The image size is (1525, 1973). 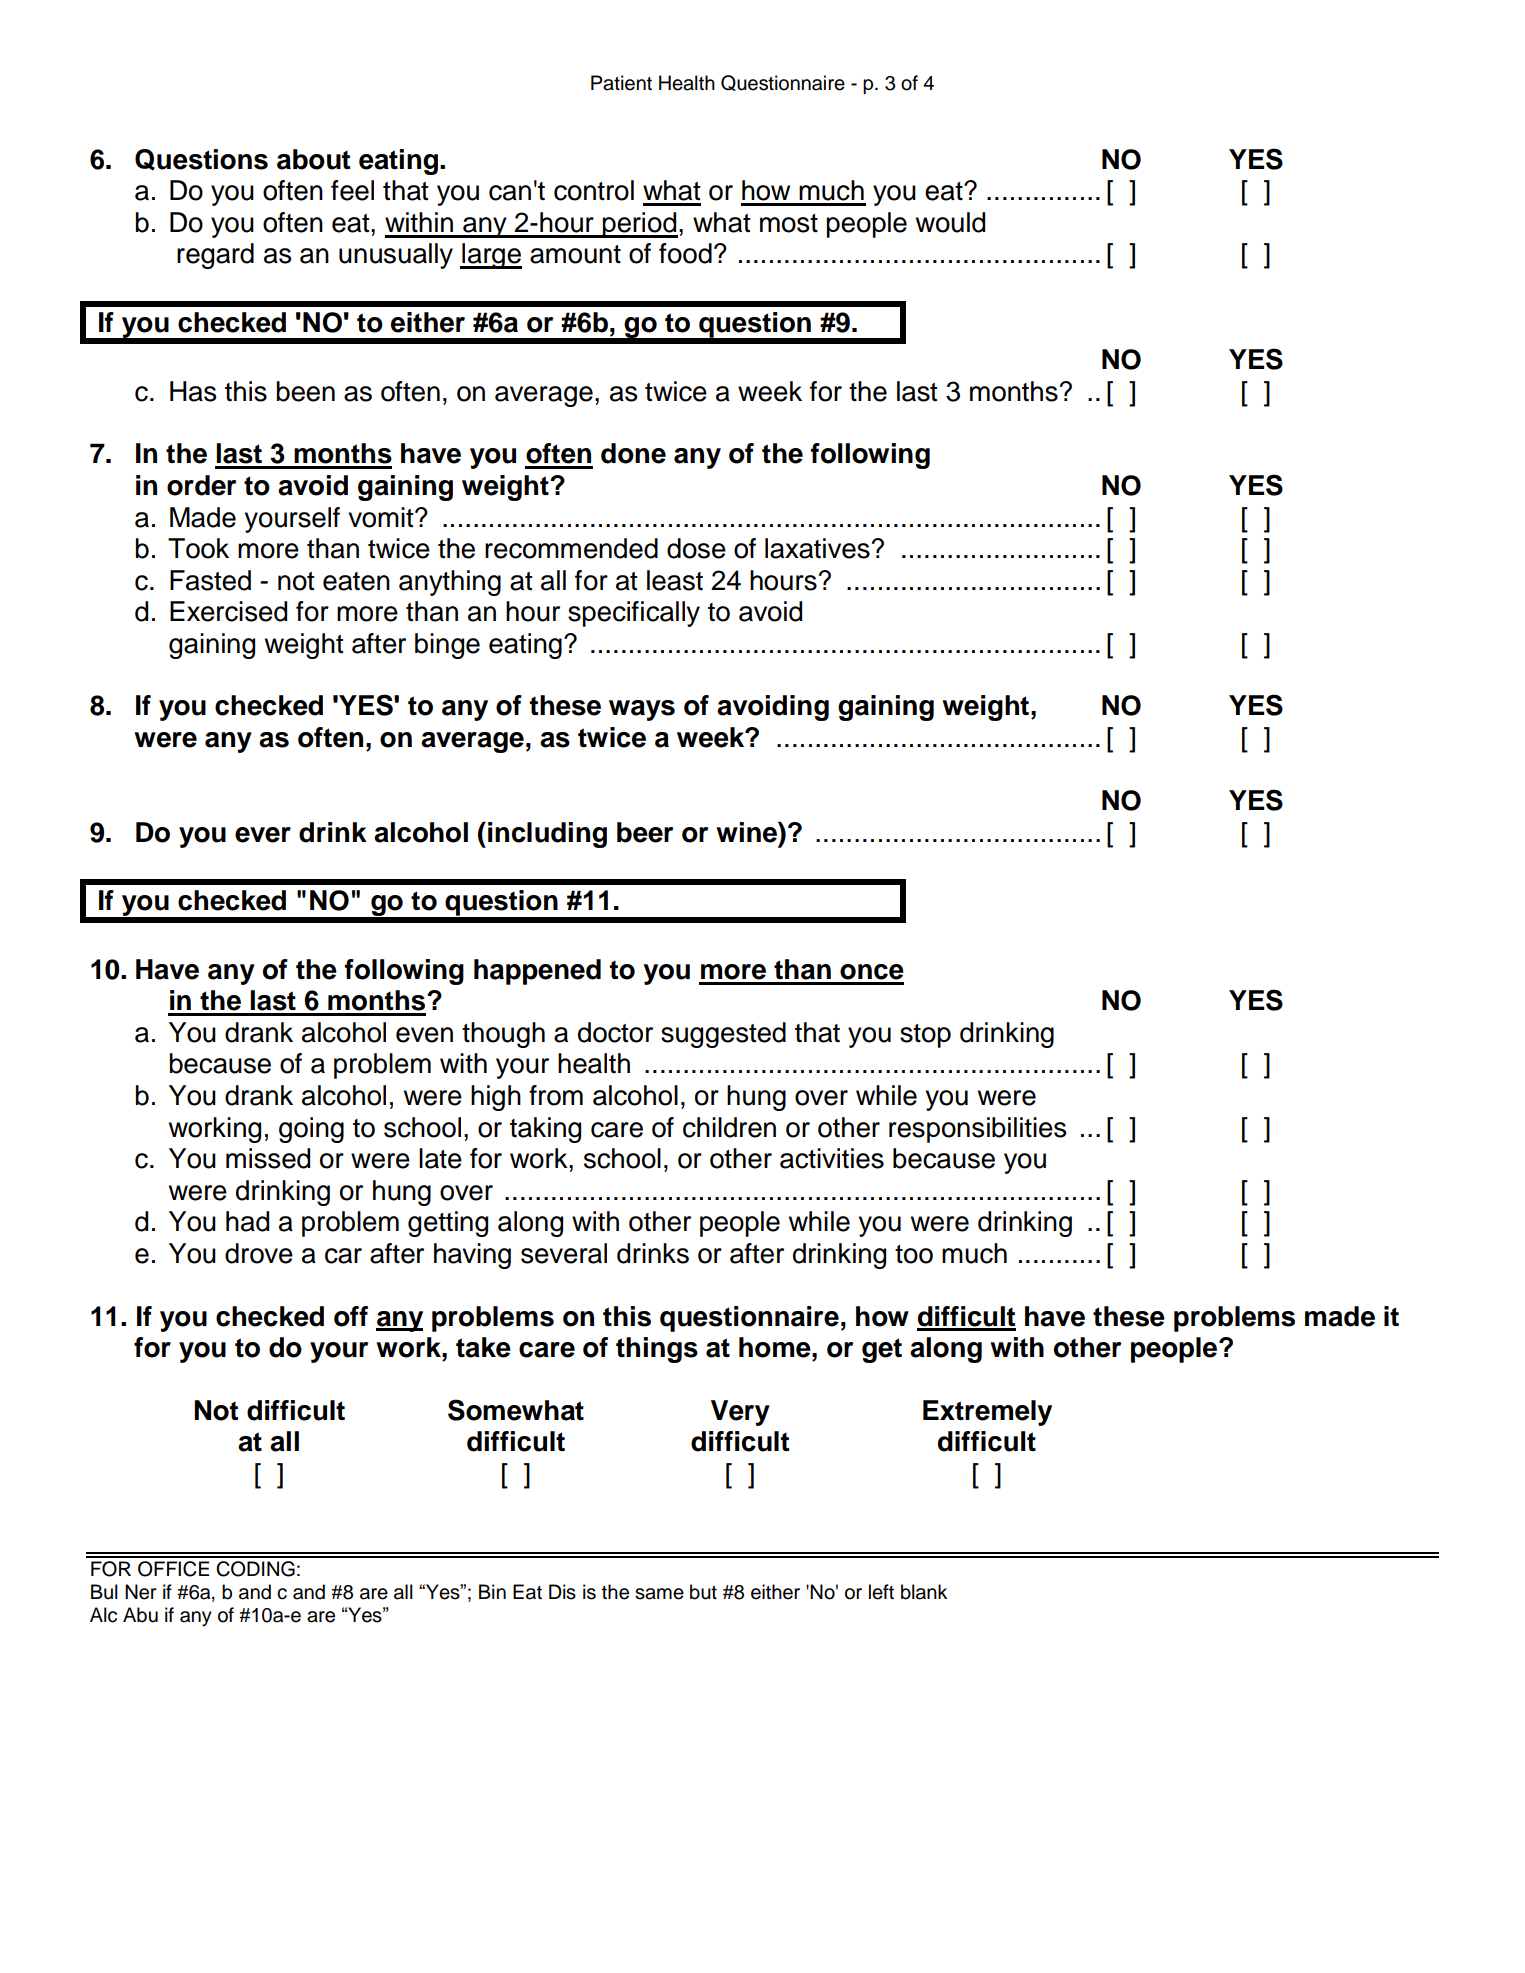 What do you see at coordinates (547, 835) in the document?
I see `including` at bounding box center [547, 835].
